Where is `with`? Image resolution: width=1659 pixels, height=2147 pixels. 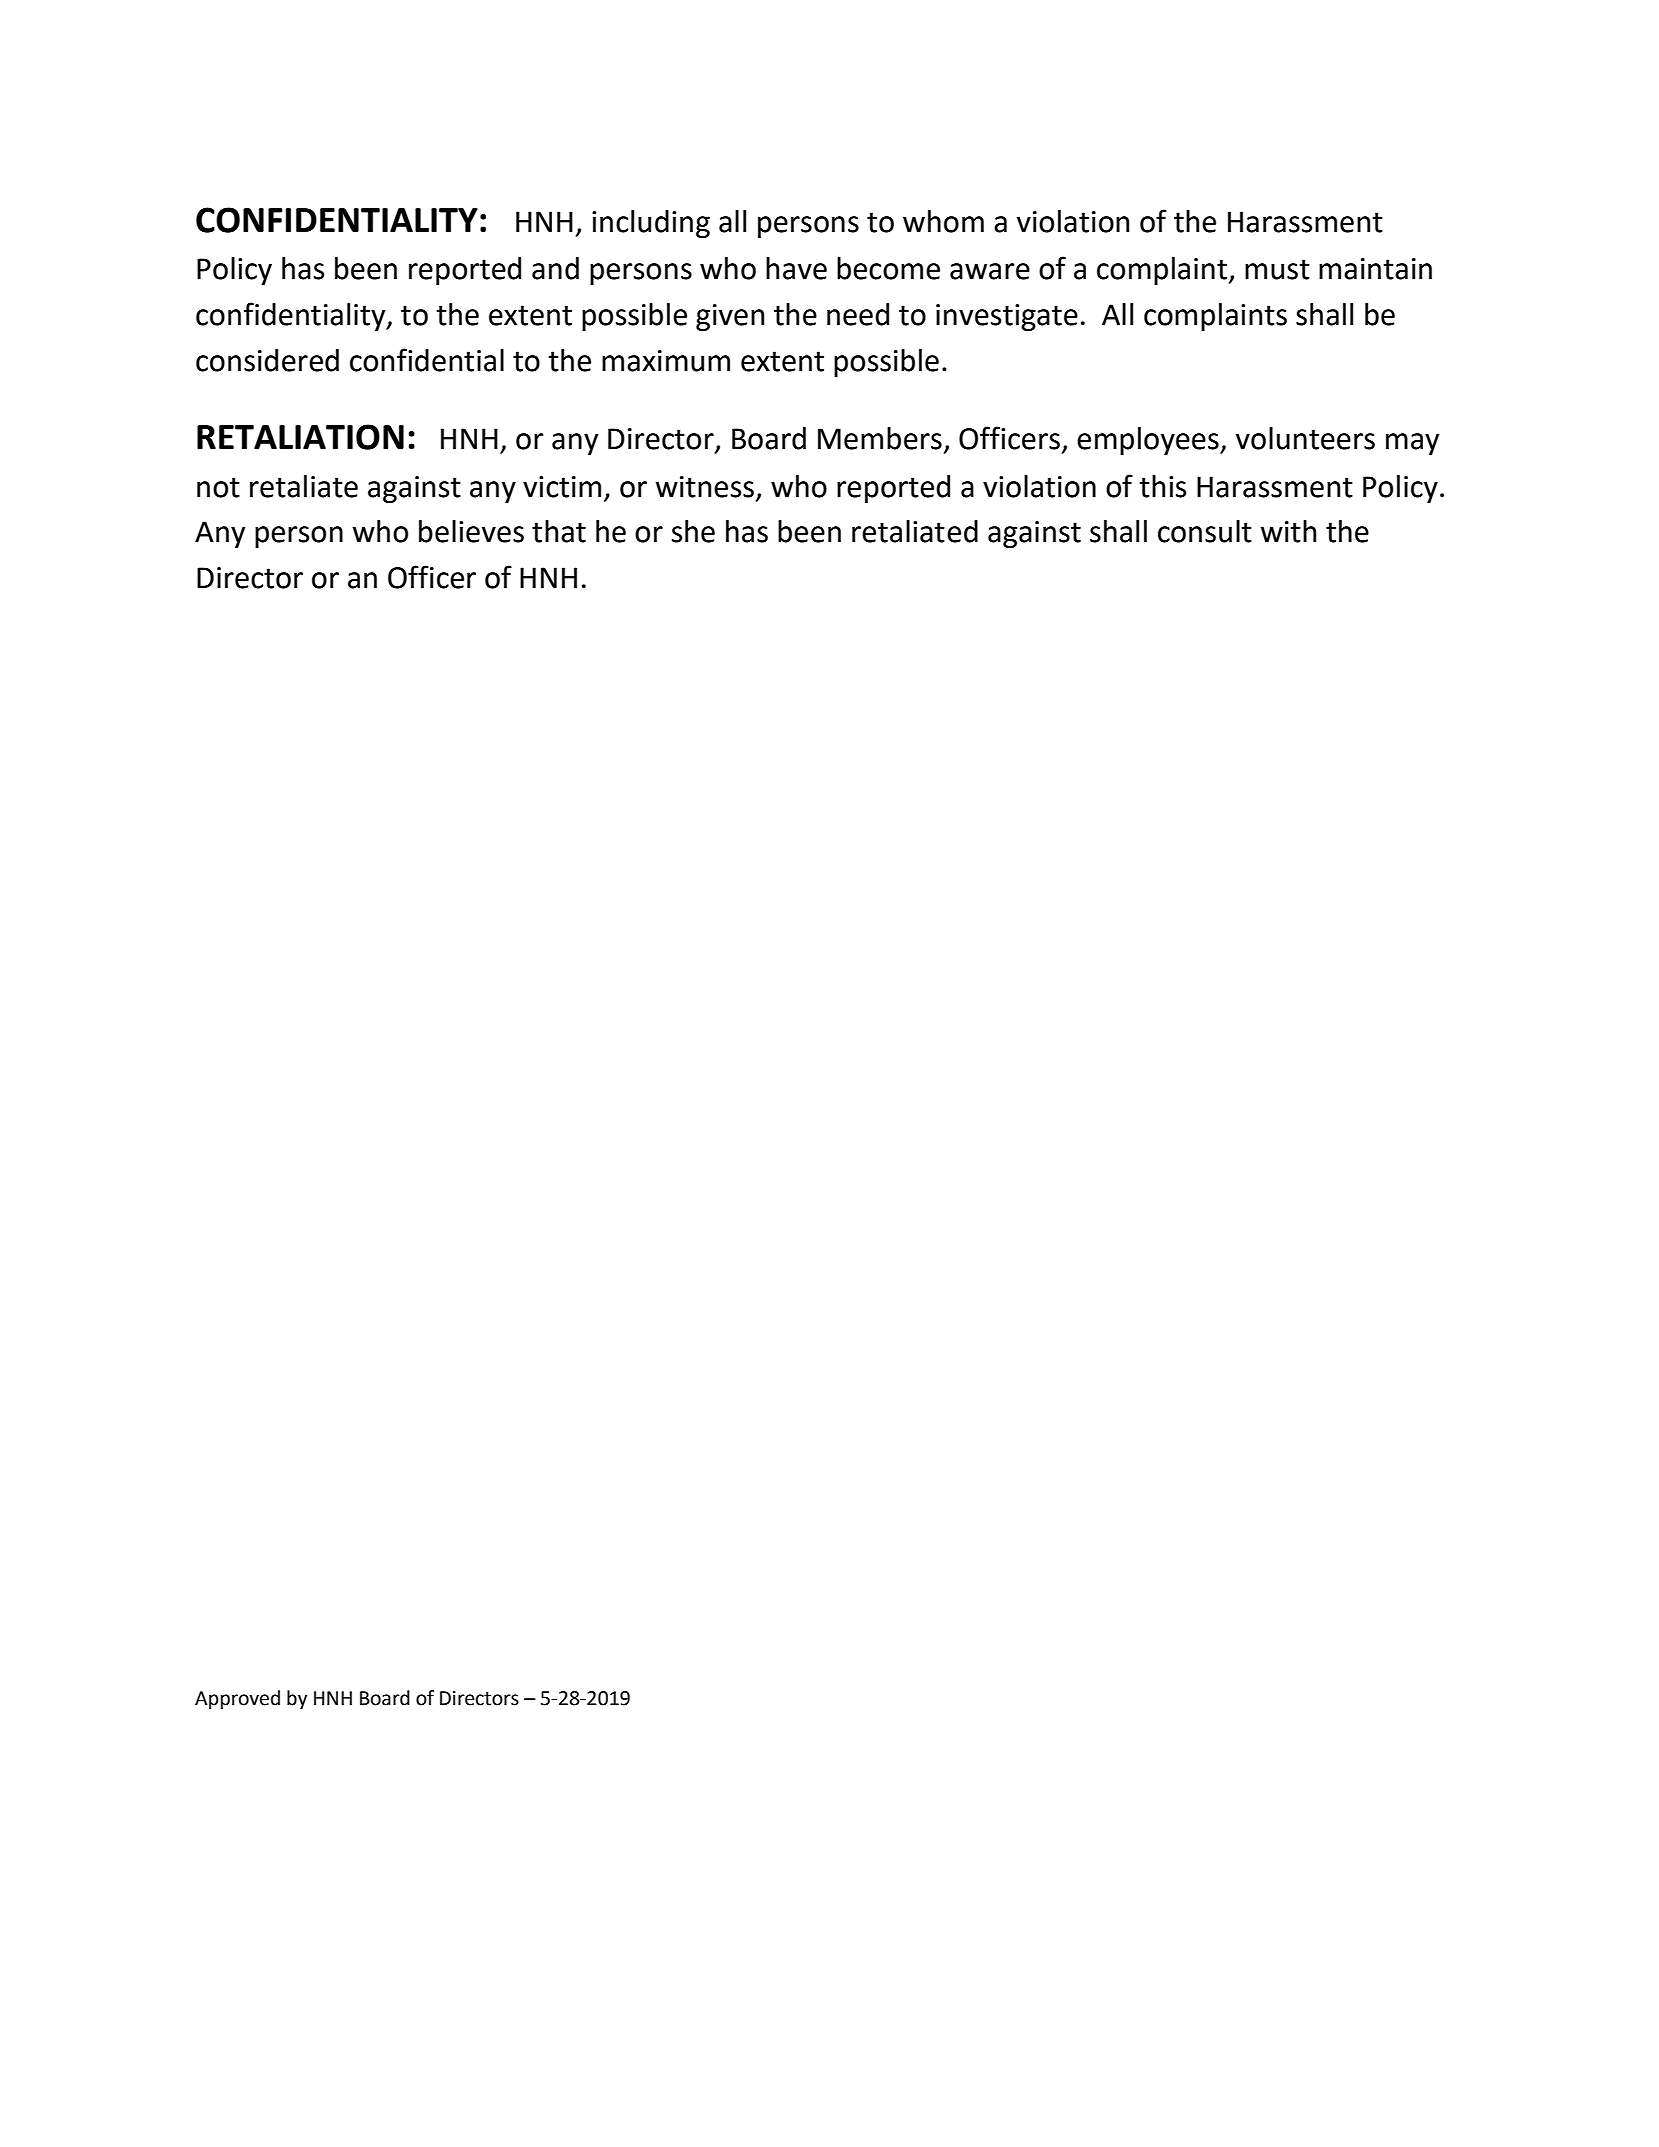
with is located at coordinates (1288, 531).
